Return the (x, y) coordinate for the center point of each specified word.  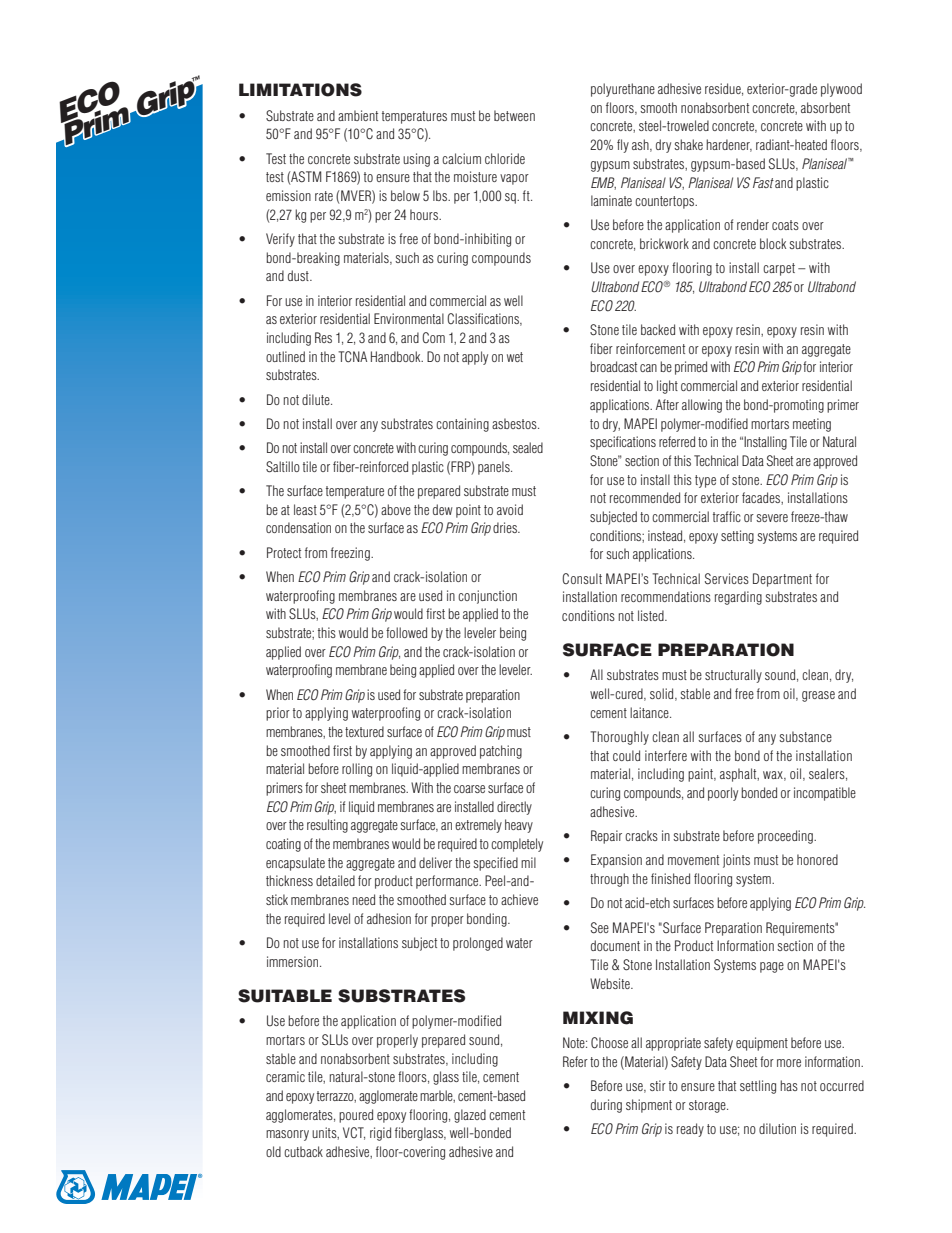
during (606, 1106)
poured (356, 1116)
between (514, 115)
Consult (582, 578)
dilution (777, 1128)
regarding (738, 598)
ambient (358, 115)
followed (406, 632)
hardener (729, 145)
